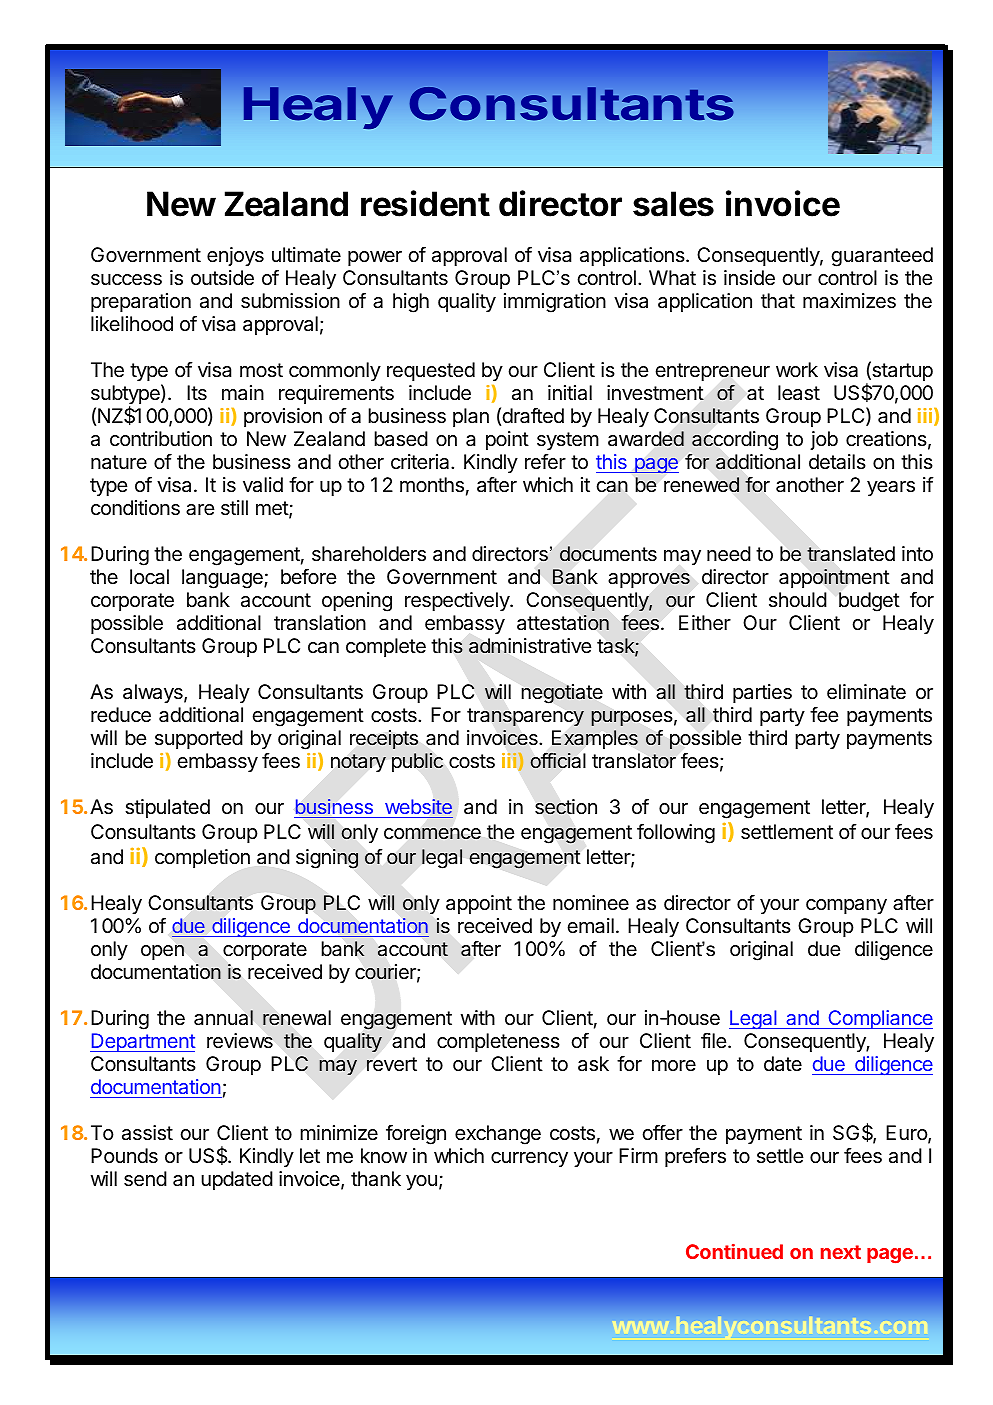  Describe the element at coordinates (425, 203) in the screenshot. I see `resident` at that location.
